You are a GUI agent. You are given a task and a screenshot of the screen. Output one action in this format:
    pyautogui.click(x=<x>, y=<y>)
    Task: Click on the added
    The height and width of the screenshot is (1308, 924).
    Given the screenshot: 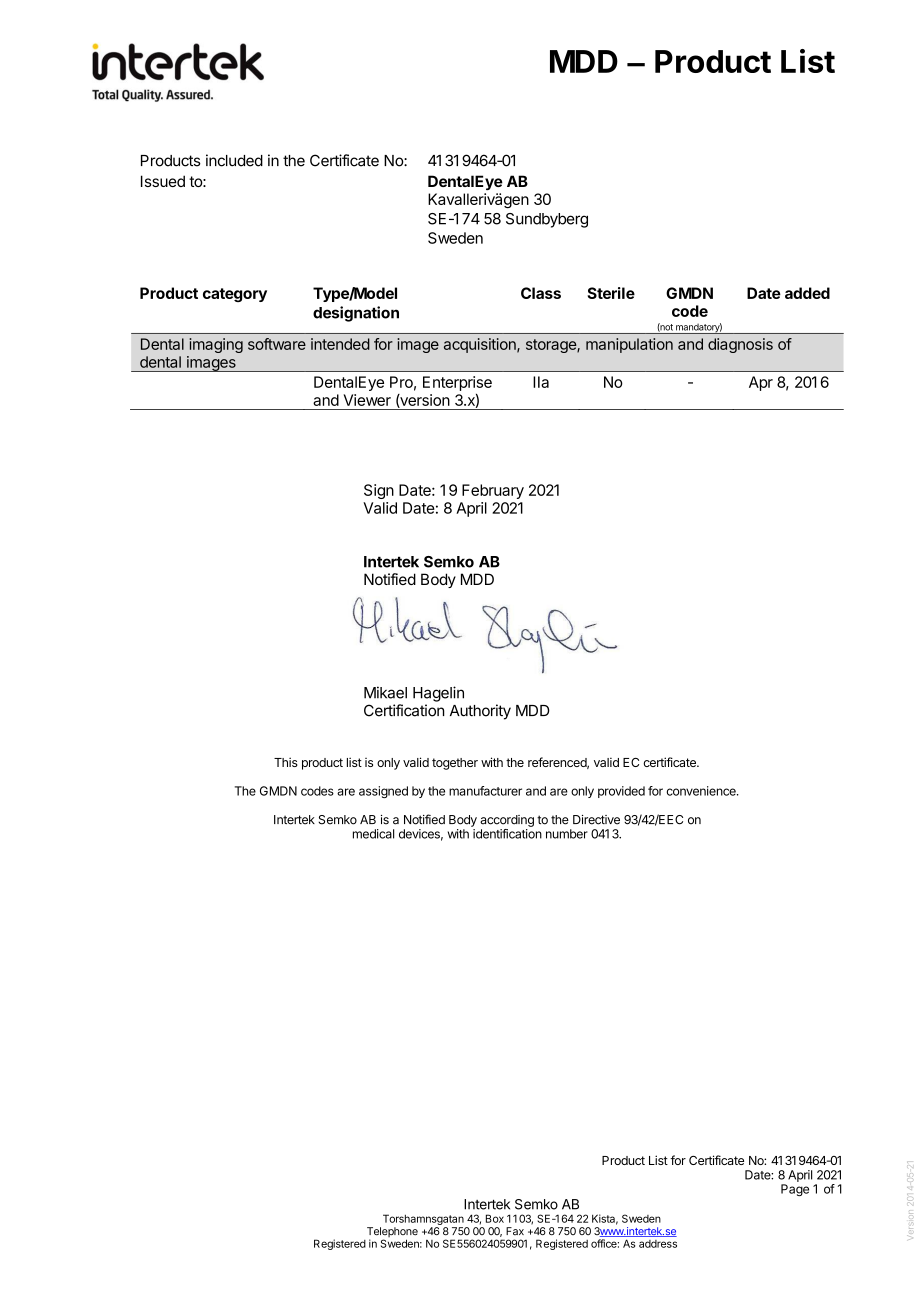 What is the action you would take?
    pyautogui.click(x=807, y=293)
